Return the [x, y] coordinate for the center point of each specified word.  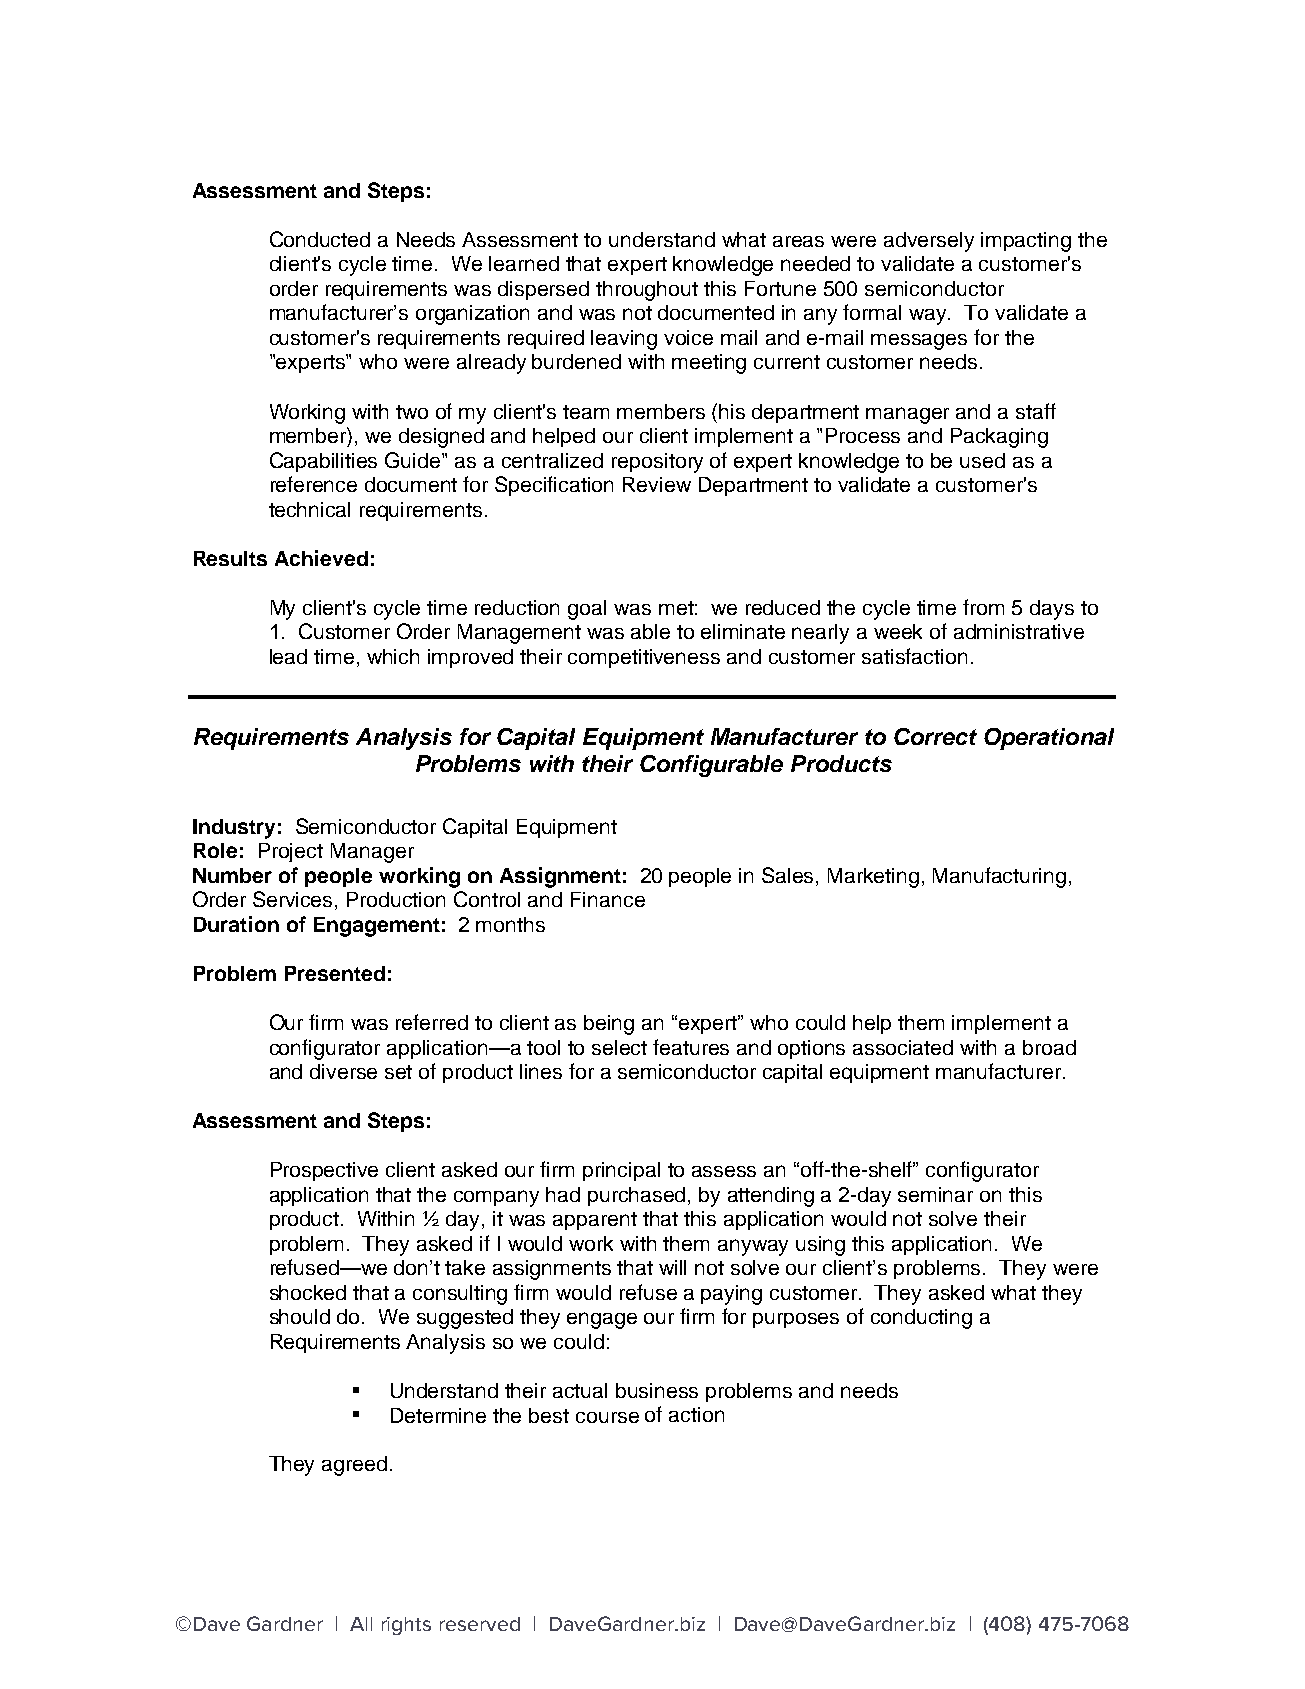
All [361, 1624]
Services [294, 900]
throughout [647, 291]
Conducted [320, 239]
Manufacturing [999, 877]
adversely [929, 242]
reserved [480, 1624]
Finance [608, 899]
